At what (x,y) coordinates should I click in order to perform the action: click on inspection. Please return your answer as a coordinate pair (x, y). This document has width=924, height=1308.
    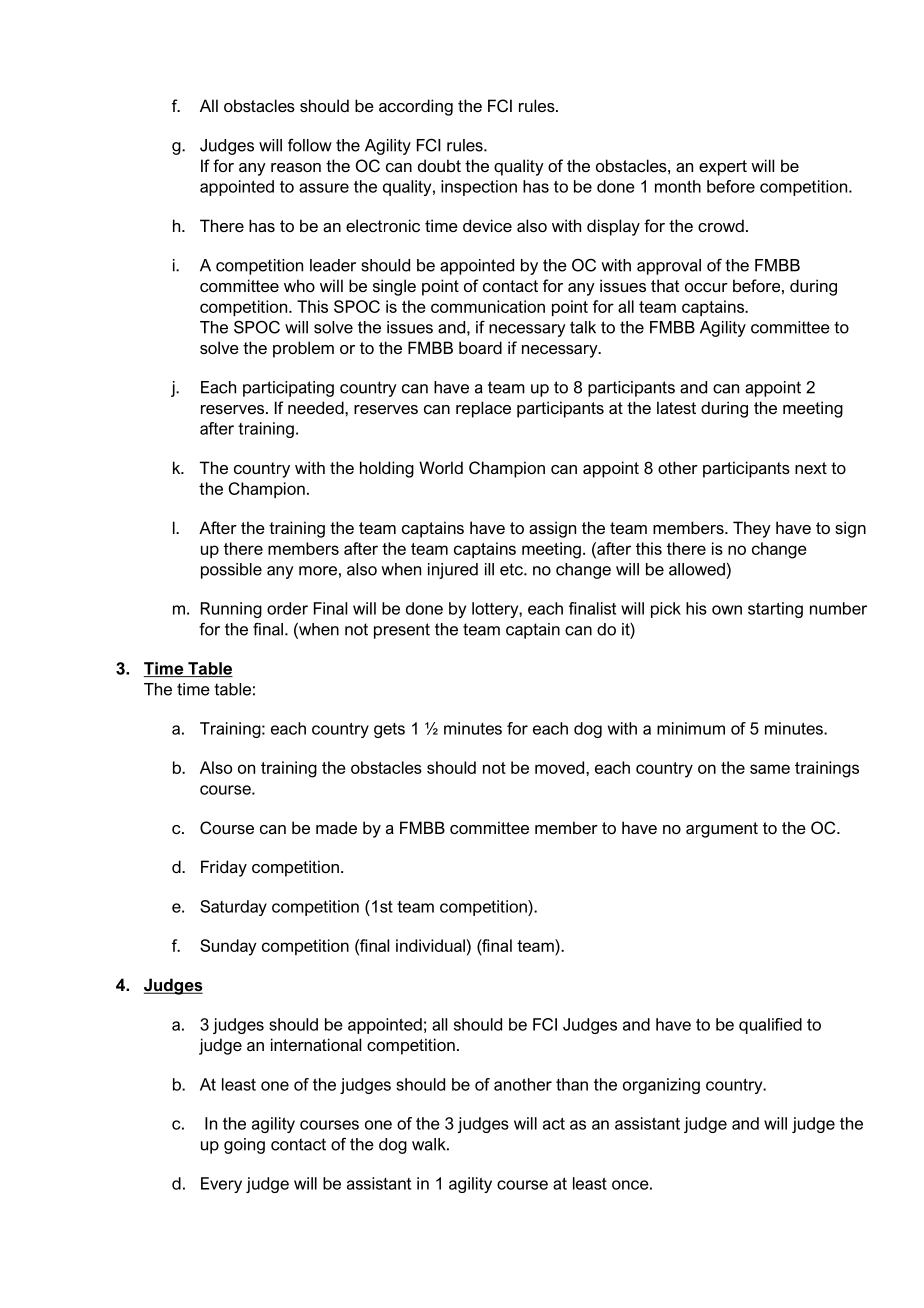
    Looking at the image, I should click on (479, 188).
